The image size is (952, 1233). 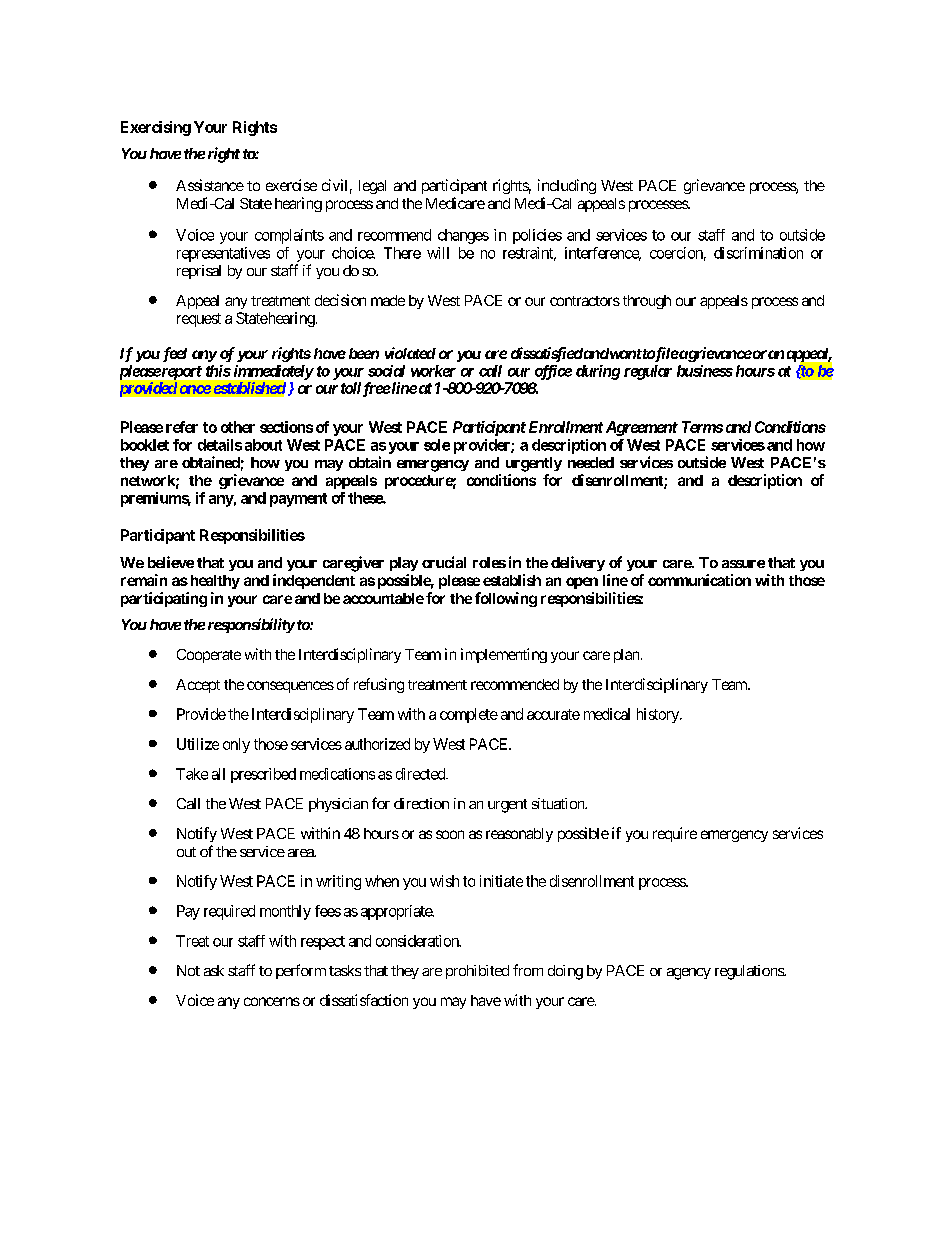 I want to click on direction, so click(x=421, y=803).
